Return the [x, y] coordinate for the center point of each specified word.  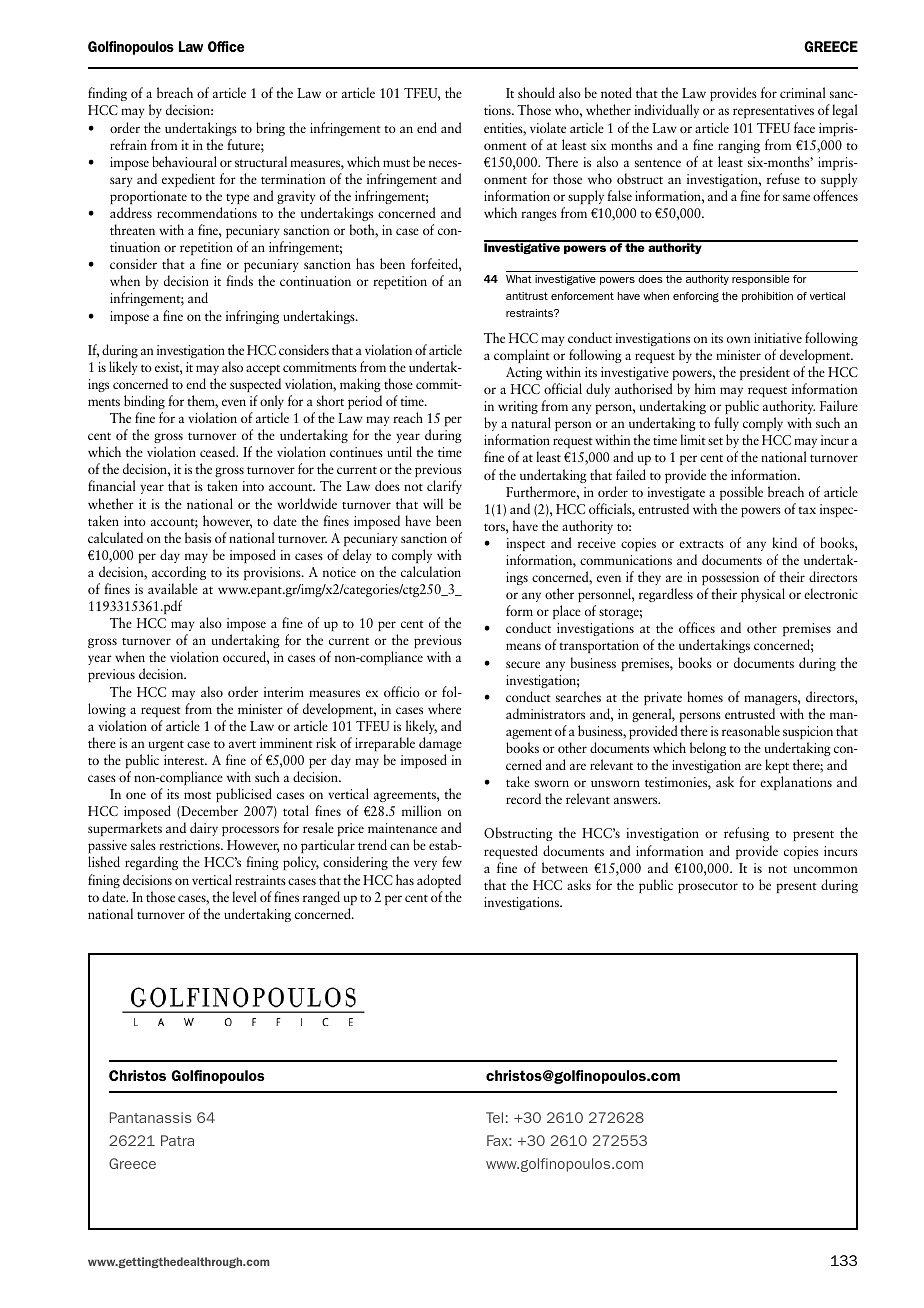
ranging [739, 146]
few [452, 861]
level [244, 896]
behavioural [184, 161]
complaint [522, 356]
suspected [255, 385]
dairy [204, 829]
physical [763, 595]
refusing [746, 834]
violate [548, 127]
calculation [431, 571]
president [765, 373]
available [173, 588]
